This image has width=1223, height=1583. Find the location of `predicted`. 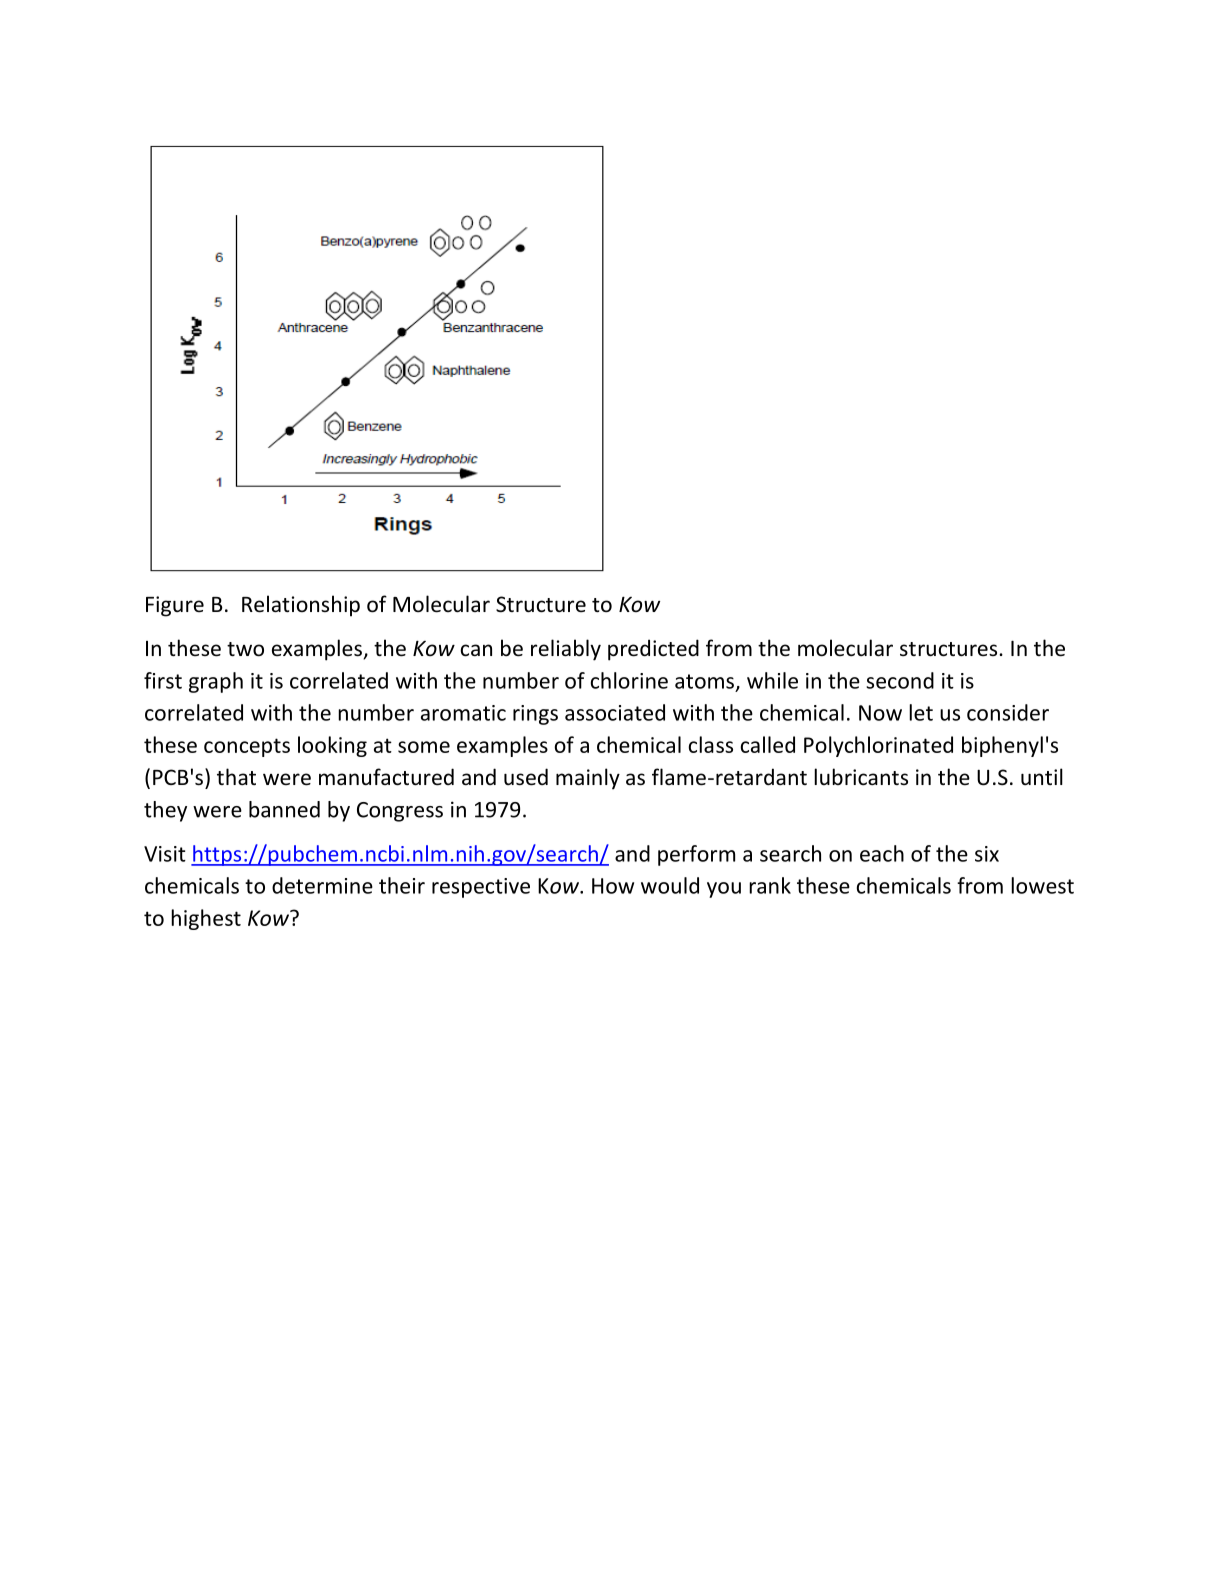

predicted is located at coordinates (653, 650).
